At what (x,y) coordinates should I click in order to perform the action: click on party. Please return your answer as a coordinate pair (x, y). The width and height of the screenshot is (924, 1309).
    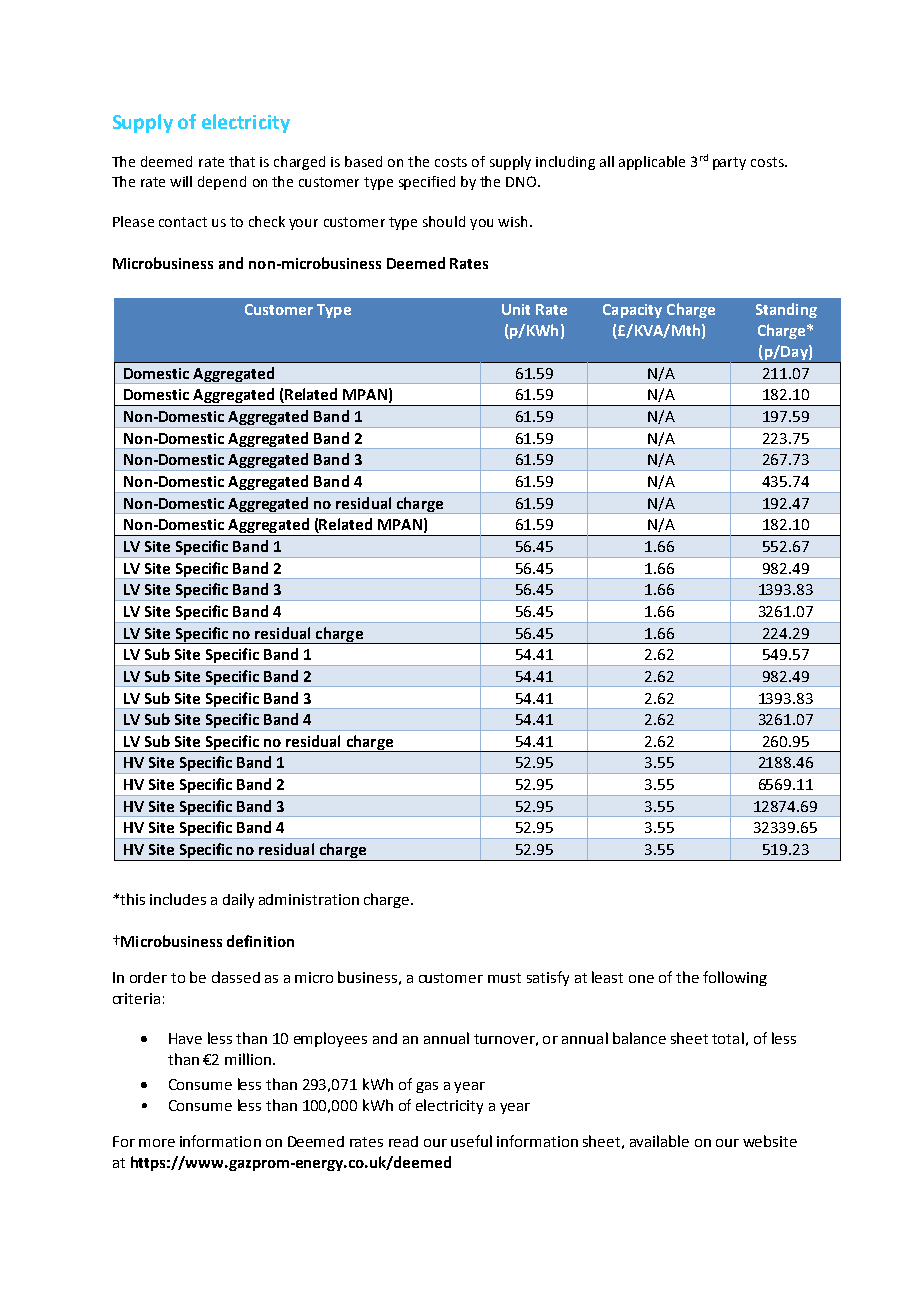
    Looking at the image, I should click on (729, 163).
